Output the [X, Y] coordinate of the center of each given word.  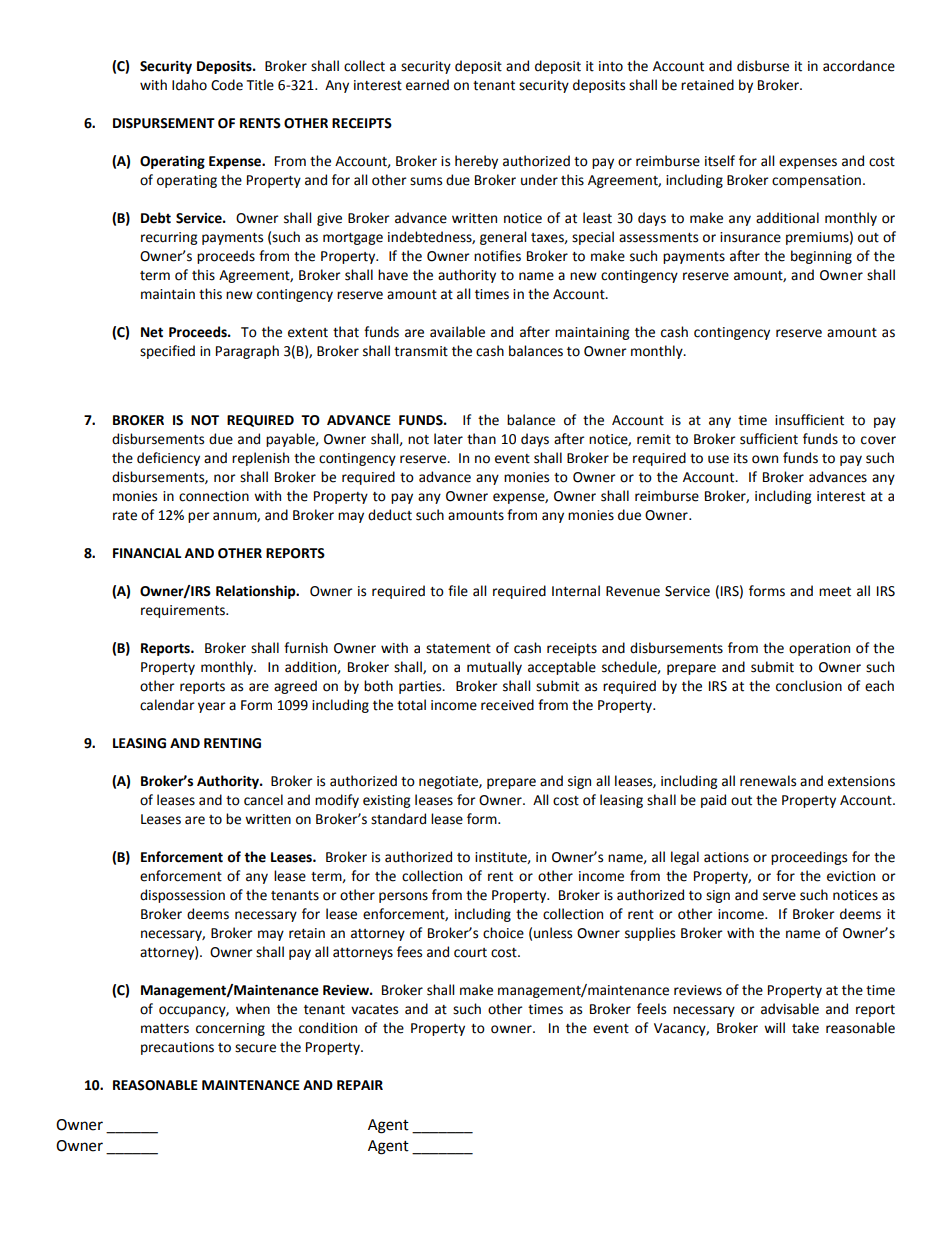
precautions [177, 1048]
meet [835, 592]
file [458, 591]
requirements [184, 611]
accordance [859, 66]
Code [227, 85]
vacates [374, 1010]
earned [427, 85]
